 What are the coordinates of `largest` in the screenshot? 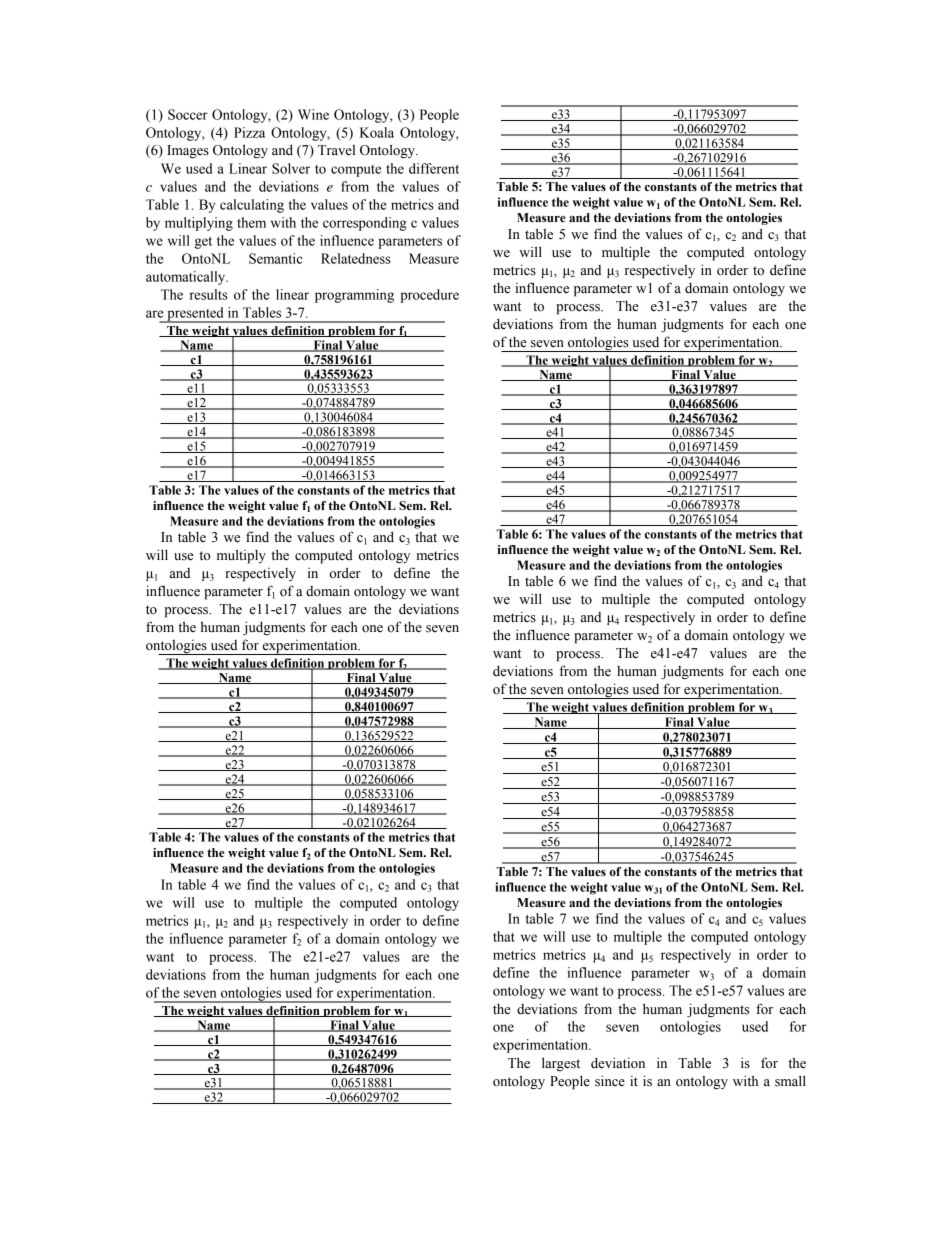 It's located at (561, 1064).
